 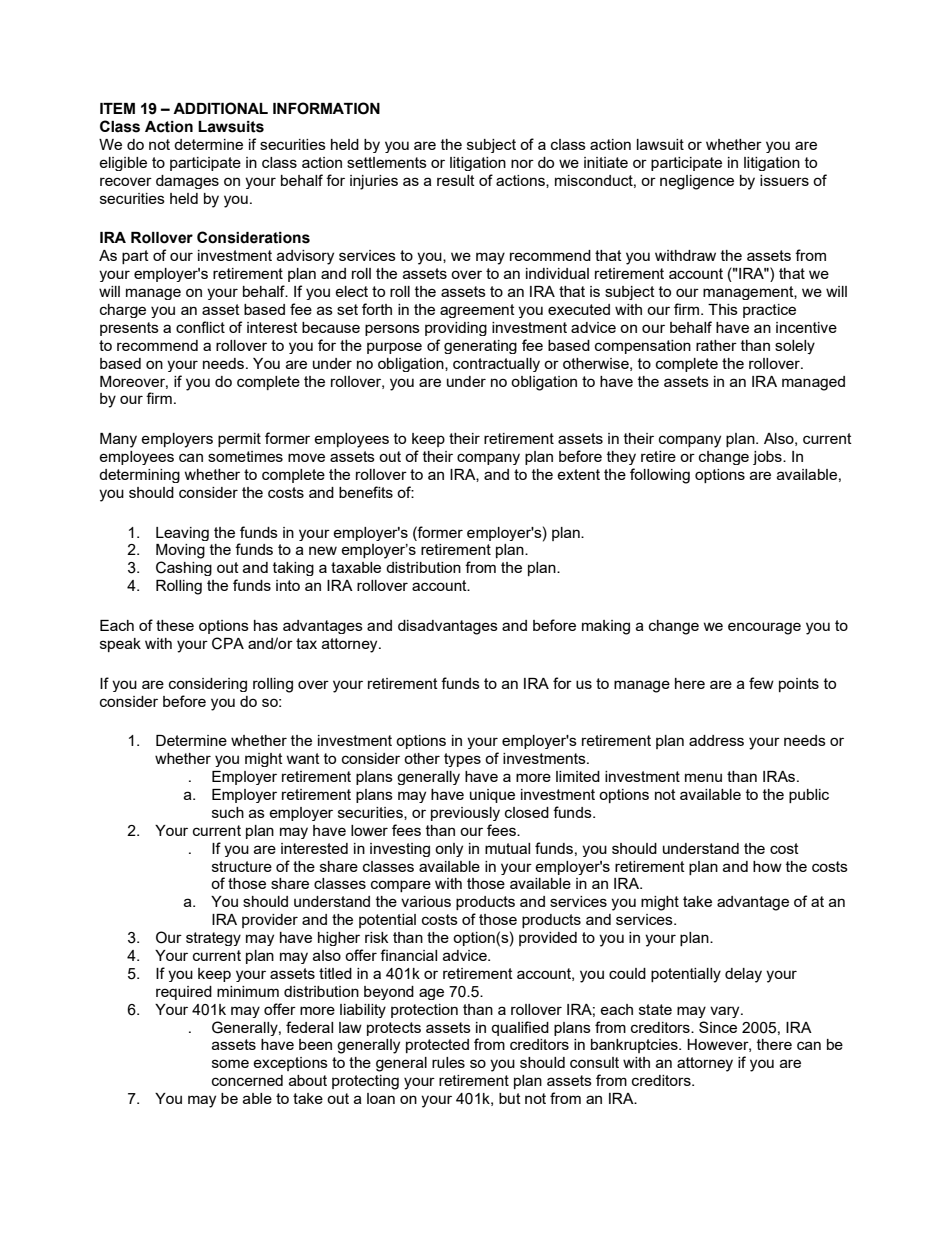 I want to click on these, so click(x=175, y=625).
